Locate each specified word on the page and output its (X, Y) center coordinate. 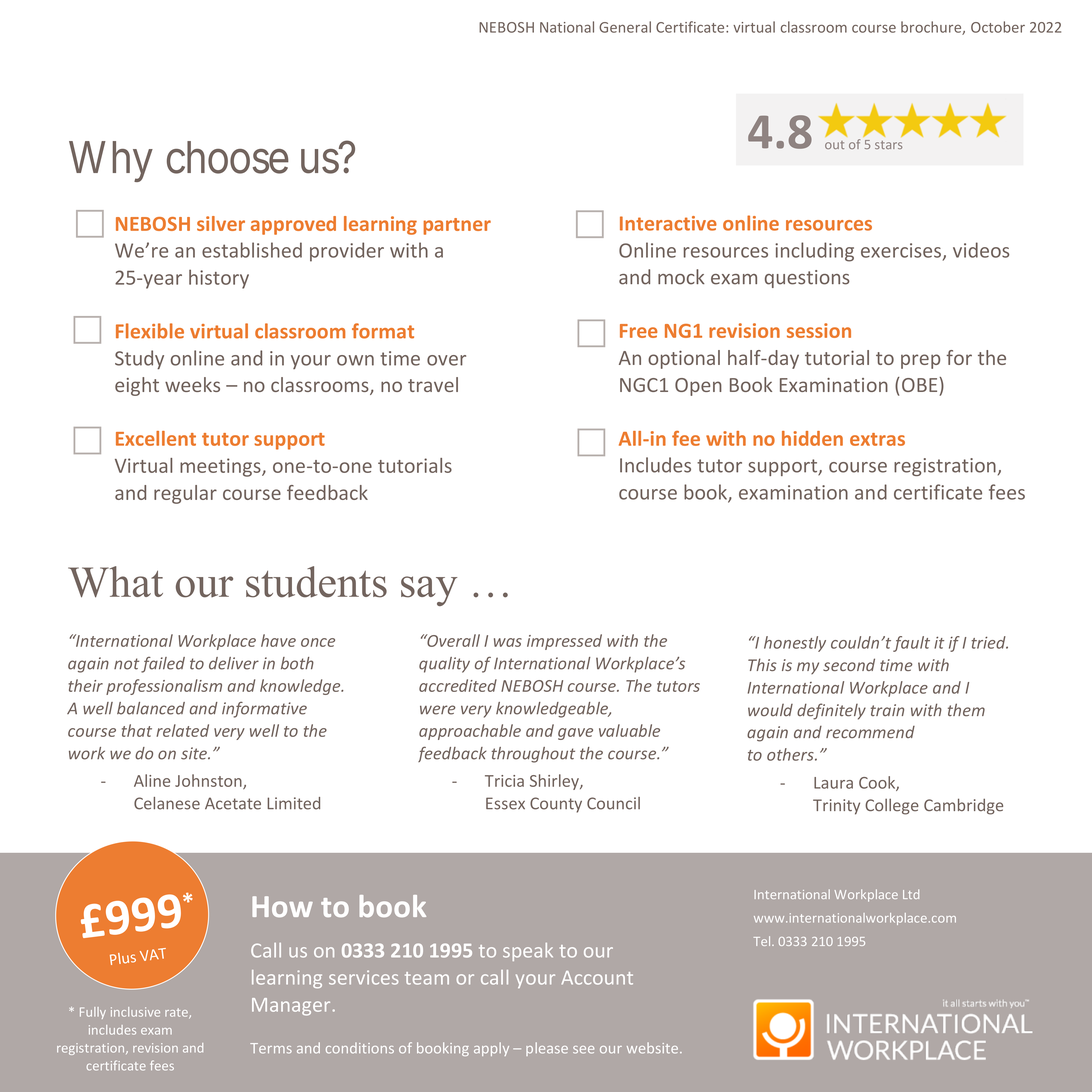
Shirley (555, 782)
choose (228, 157)
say (429, 591)
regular (185, 494)
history (219, 279)
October (998, 27)
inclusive (135, 1012)
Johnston (209, 781)
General (625, 27)
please (547, 1049)
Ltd (911, 894)
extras (877, 439)
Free (638, 331)
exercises (901, 250)
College (892, 806)
